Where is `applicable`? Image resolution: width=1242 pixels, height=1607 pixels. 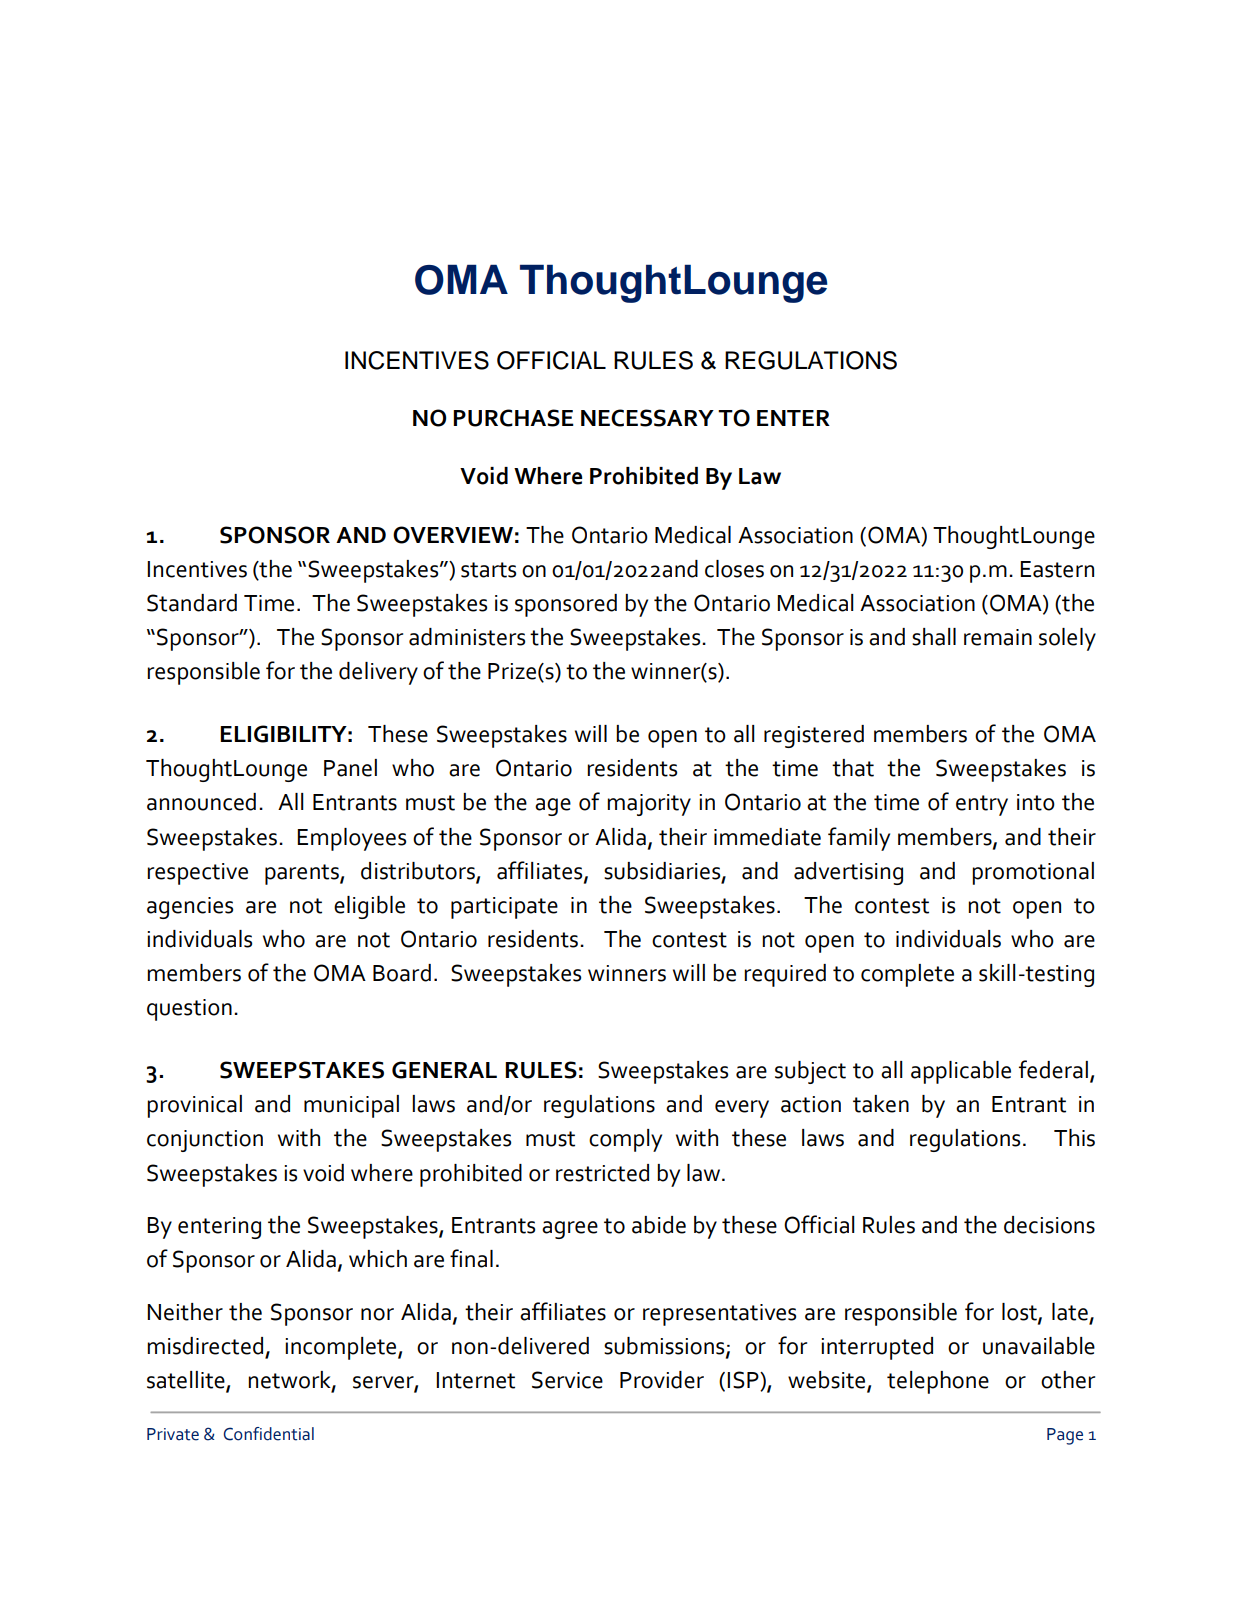
applicable is located at coordinates (961, 1072).
